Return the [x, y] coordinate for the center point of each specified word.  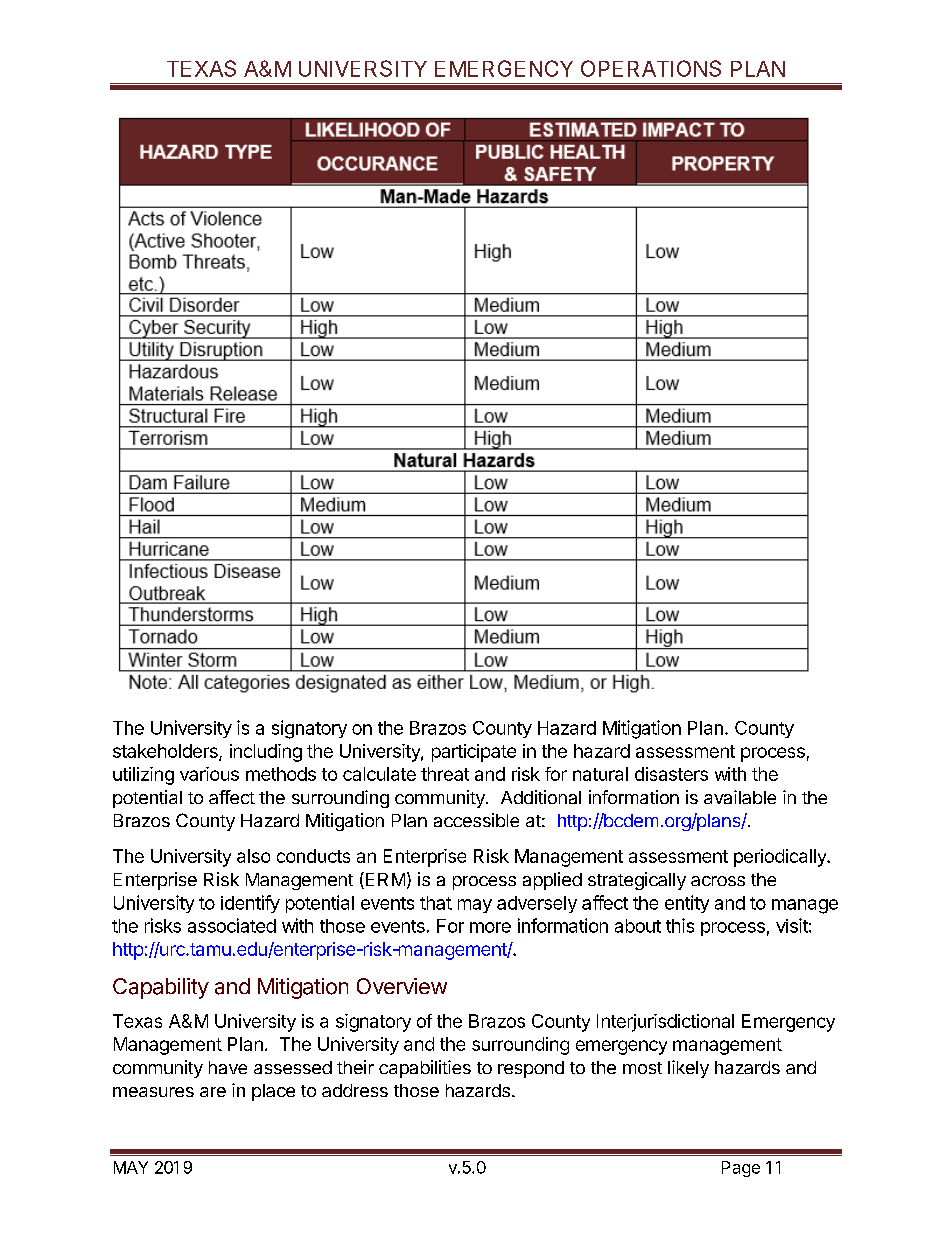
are [213, 1092]
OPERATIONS [651, 68]
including [266, 753]
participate [474, 753]
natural [600, 774]
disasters [671, 774]
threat [445, 774]
